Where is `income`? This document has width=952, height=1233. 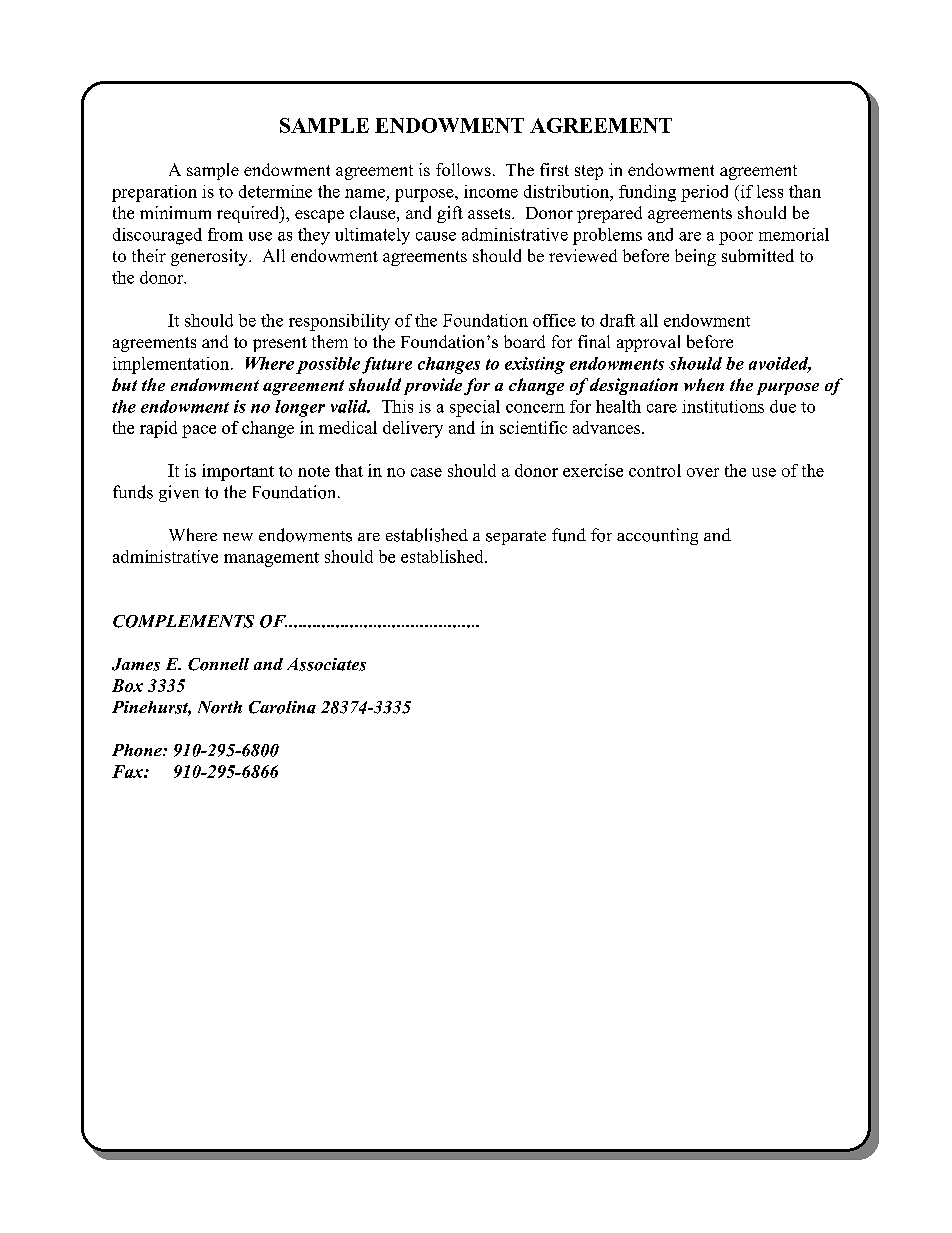
income is located at coordinates (491, 191).
